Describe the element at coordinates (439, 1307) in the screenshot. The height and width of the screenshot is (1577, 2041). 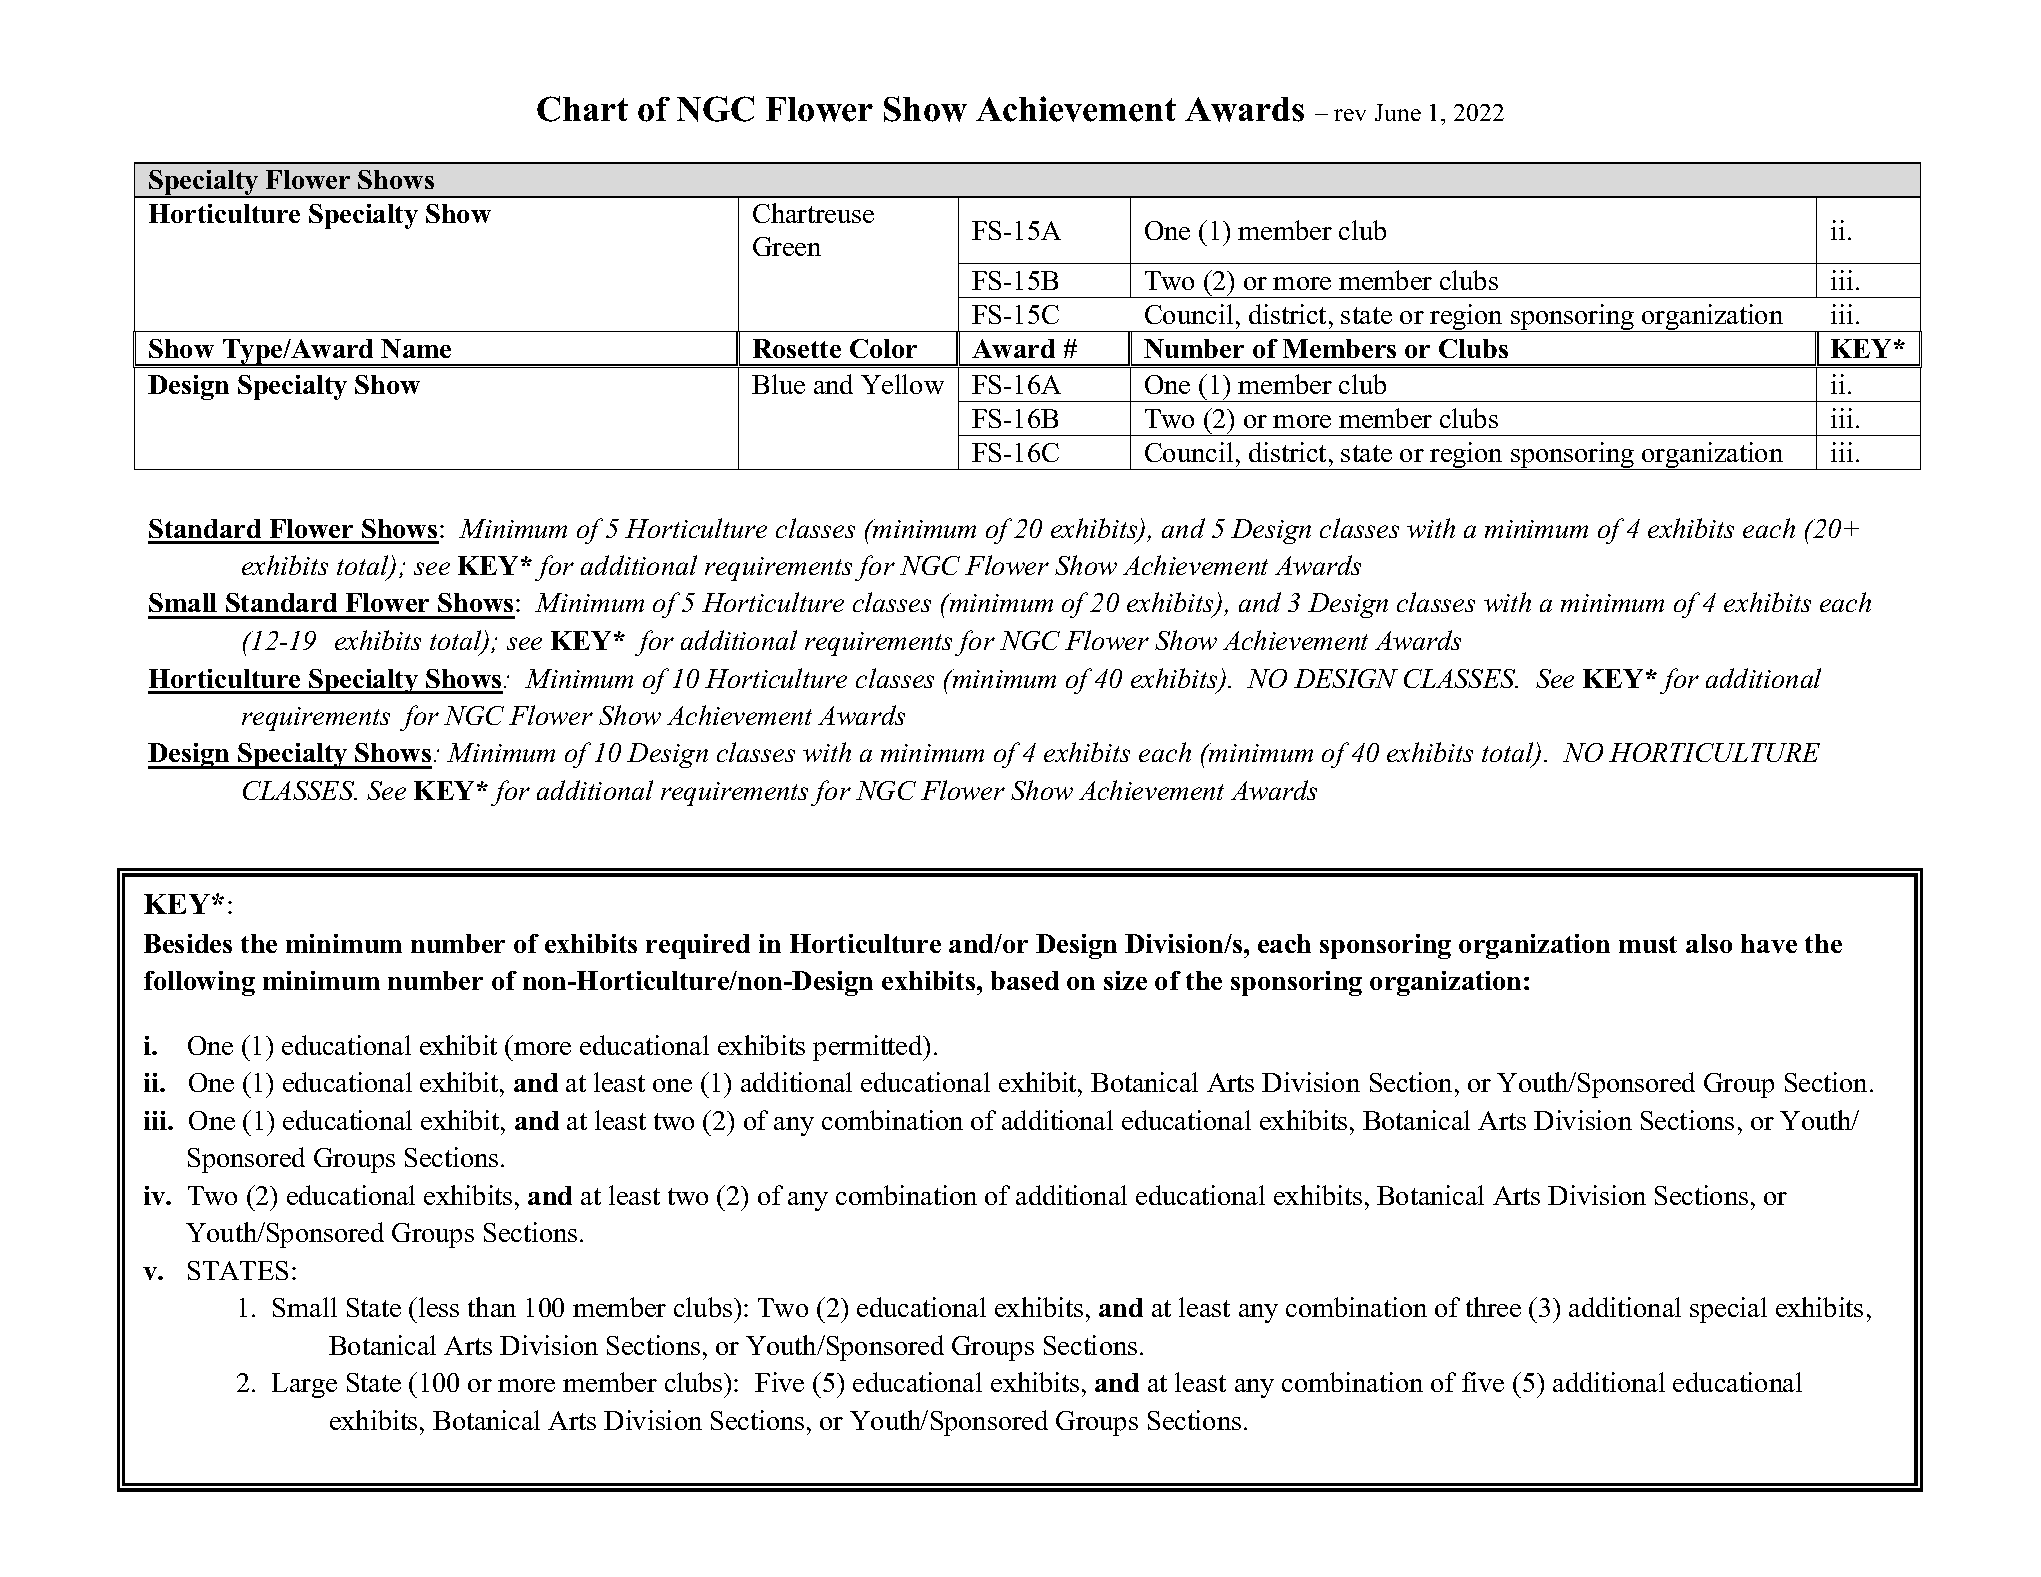
I see `less` at that location.
